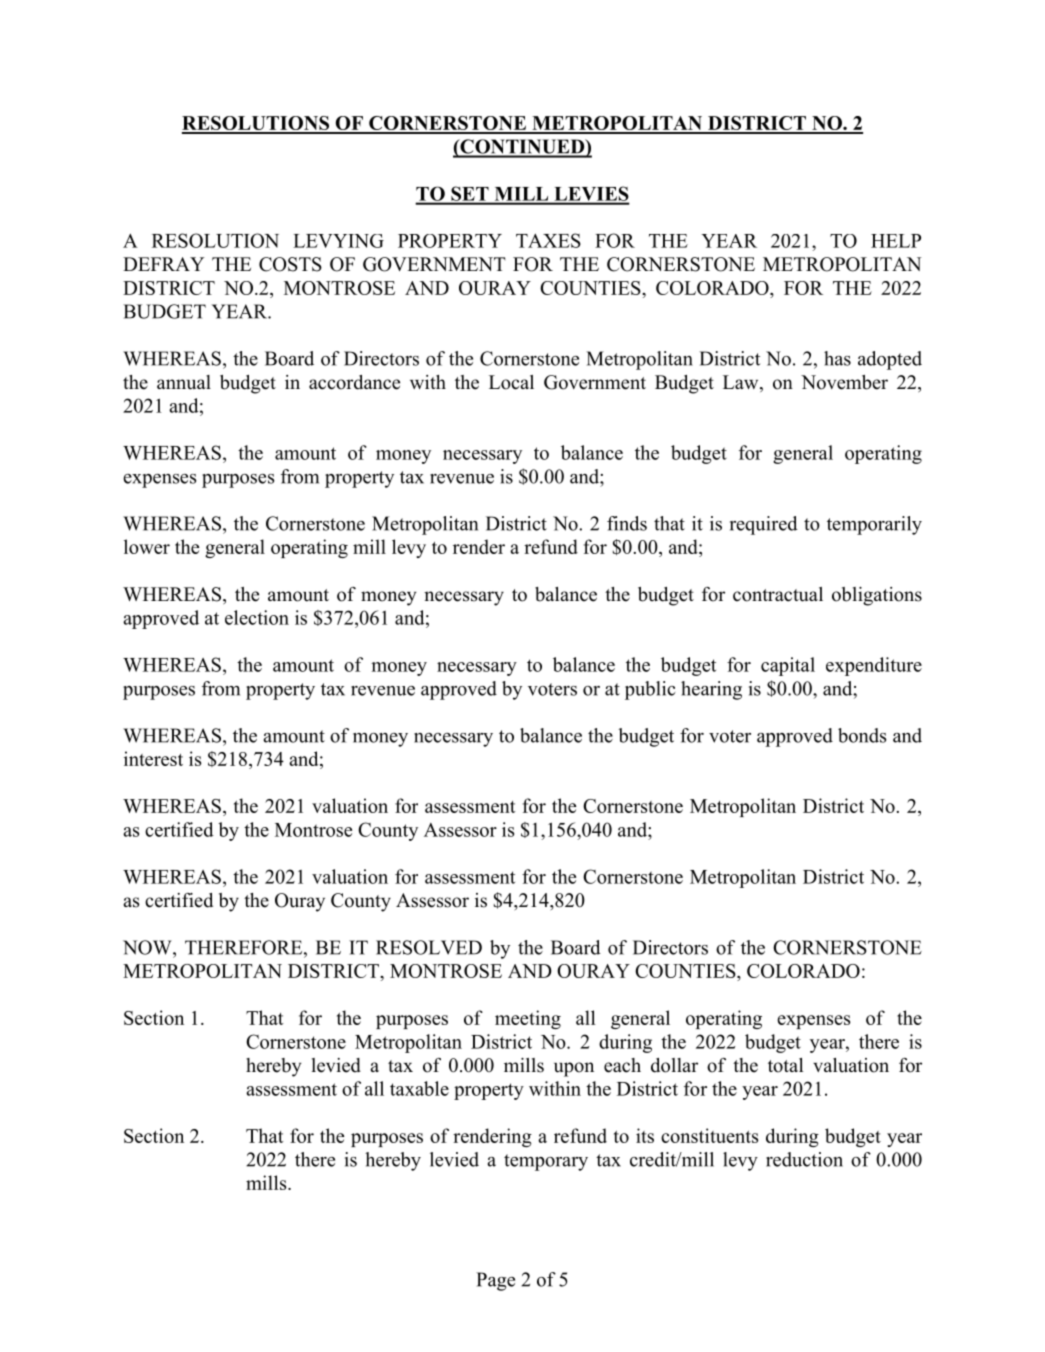 The width and height of the screenshot is (1045, 1352). Describe the element at coordinates (528, 1019) in the screenshot. I see `meeting` at that location.
